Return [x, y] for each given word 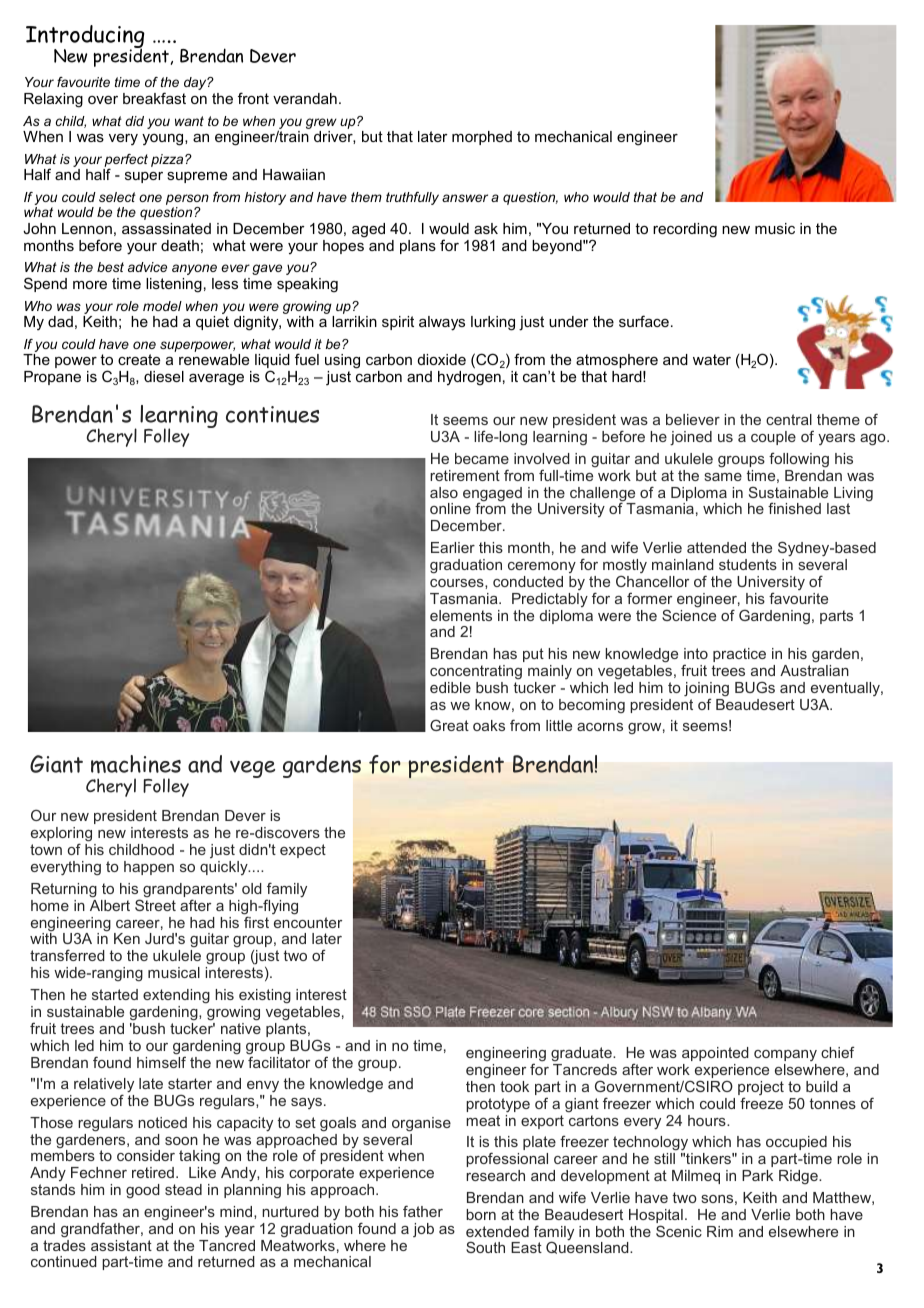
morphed [482, 138]
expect [303, 851]
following [799, 460]
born [481, 1214]
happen [149, 868]
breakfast [154, 98]
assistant [121, 1245]
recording [685, 230]
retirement [465, 475]
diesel [164, 376]
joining [706, 689]
